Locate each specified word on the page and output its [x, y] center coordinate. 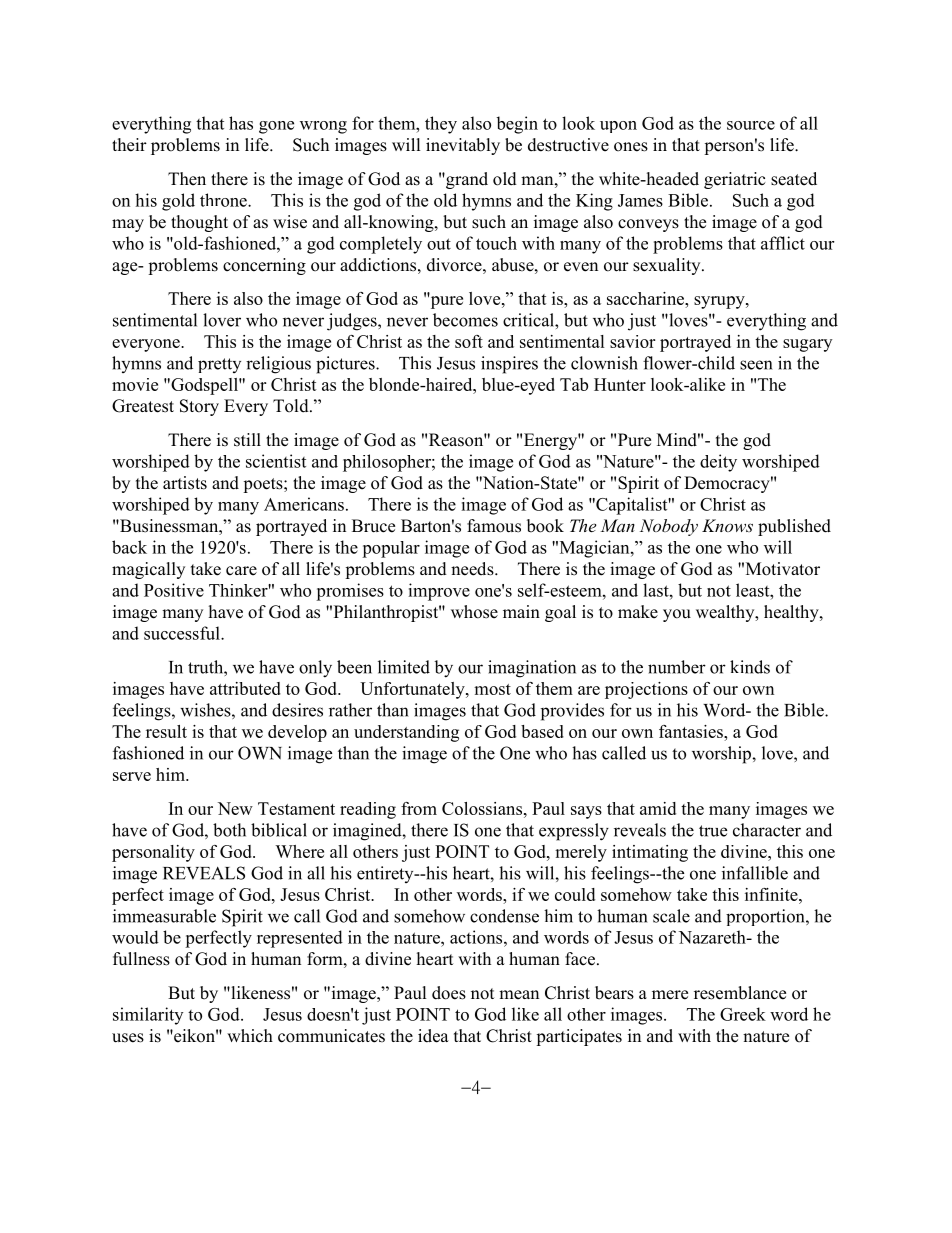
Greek [743, 1014]
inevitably [463, 146]
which [250, 1036]
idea [433, 1036]
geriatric [735, 180]
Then [187, 179]
